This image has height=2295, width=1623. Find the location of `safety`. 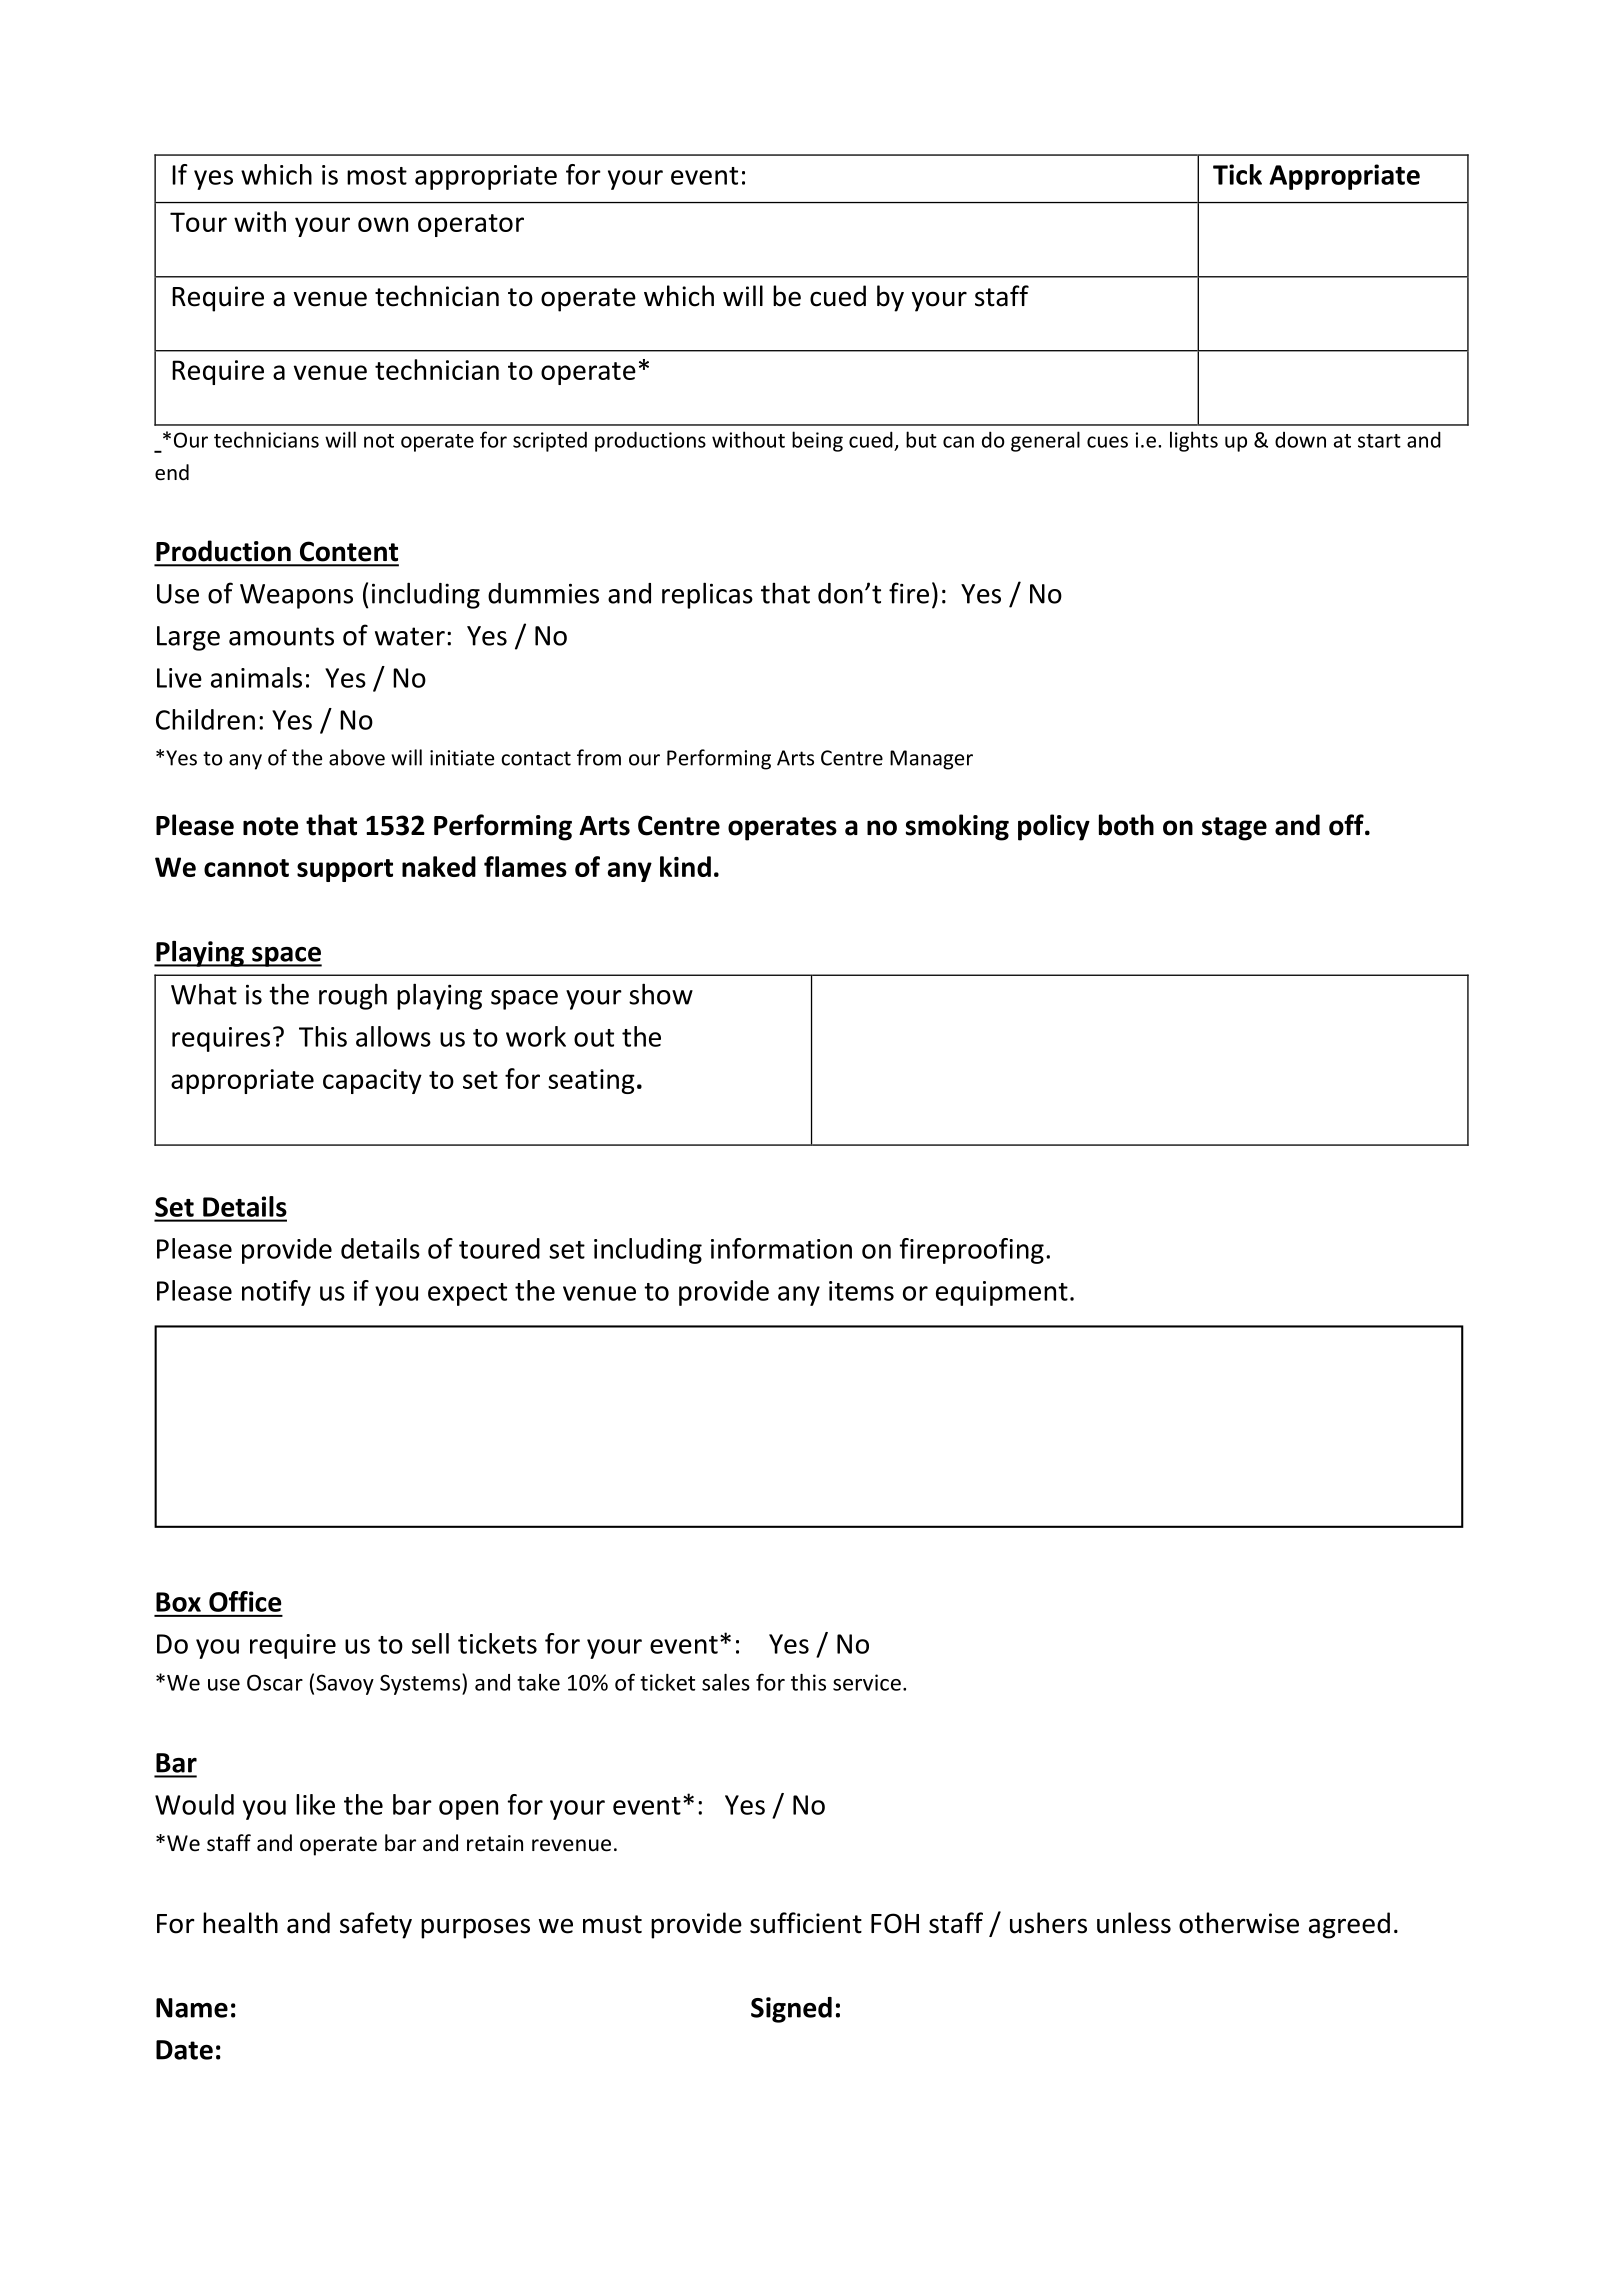

safety is located at coordinates (376, 1925).
